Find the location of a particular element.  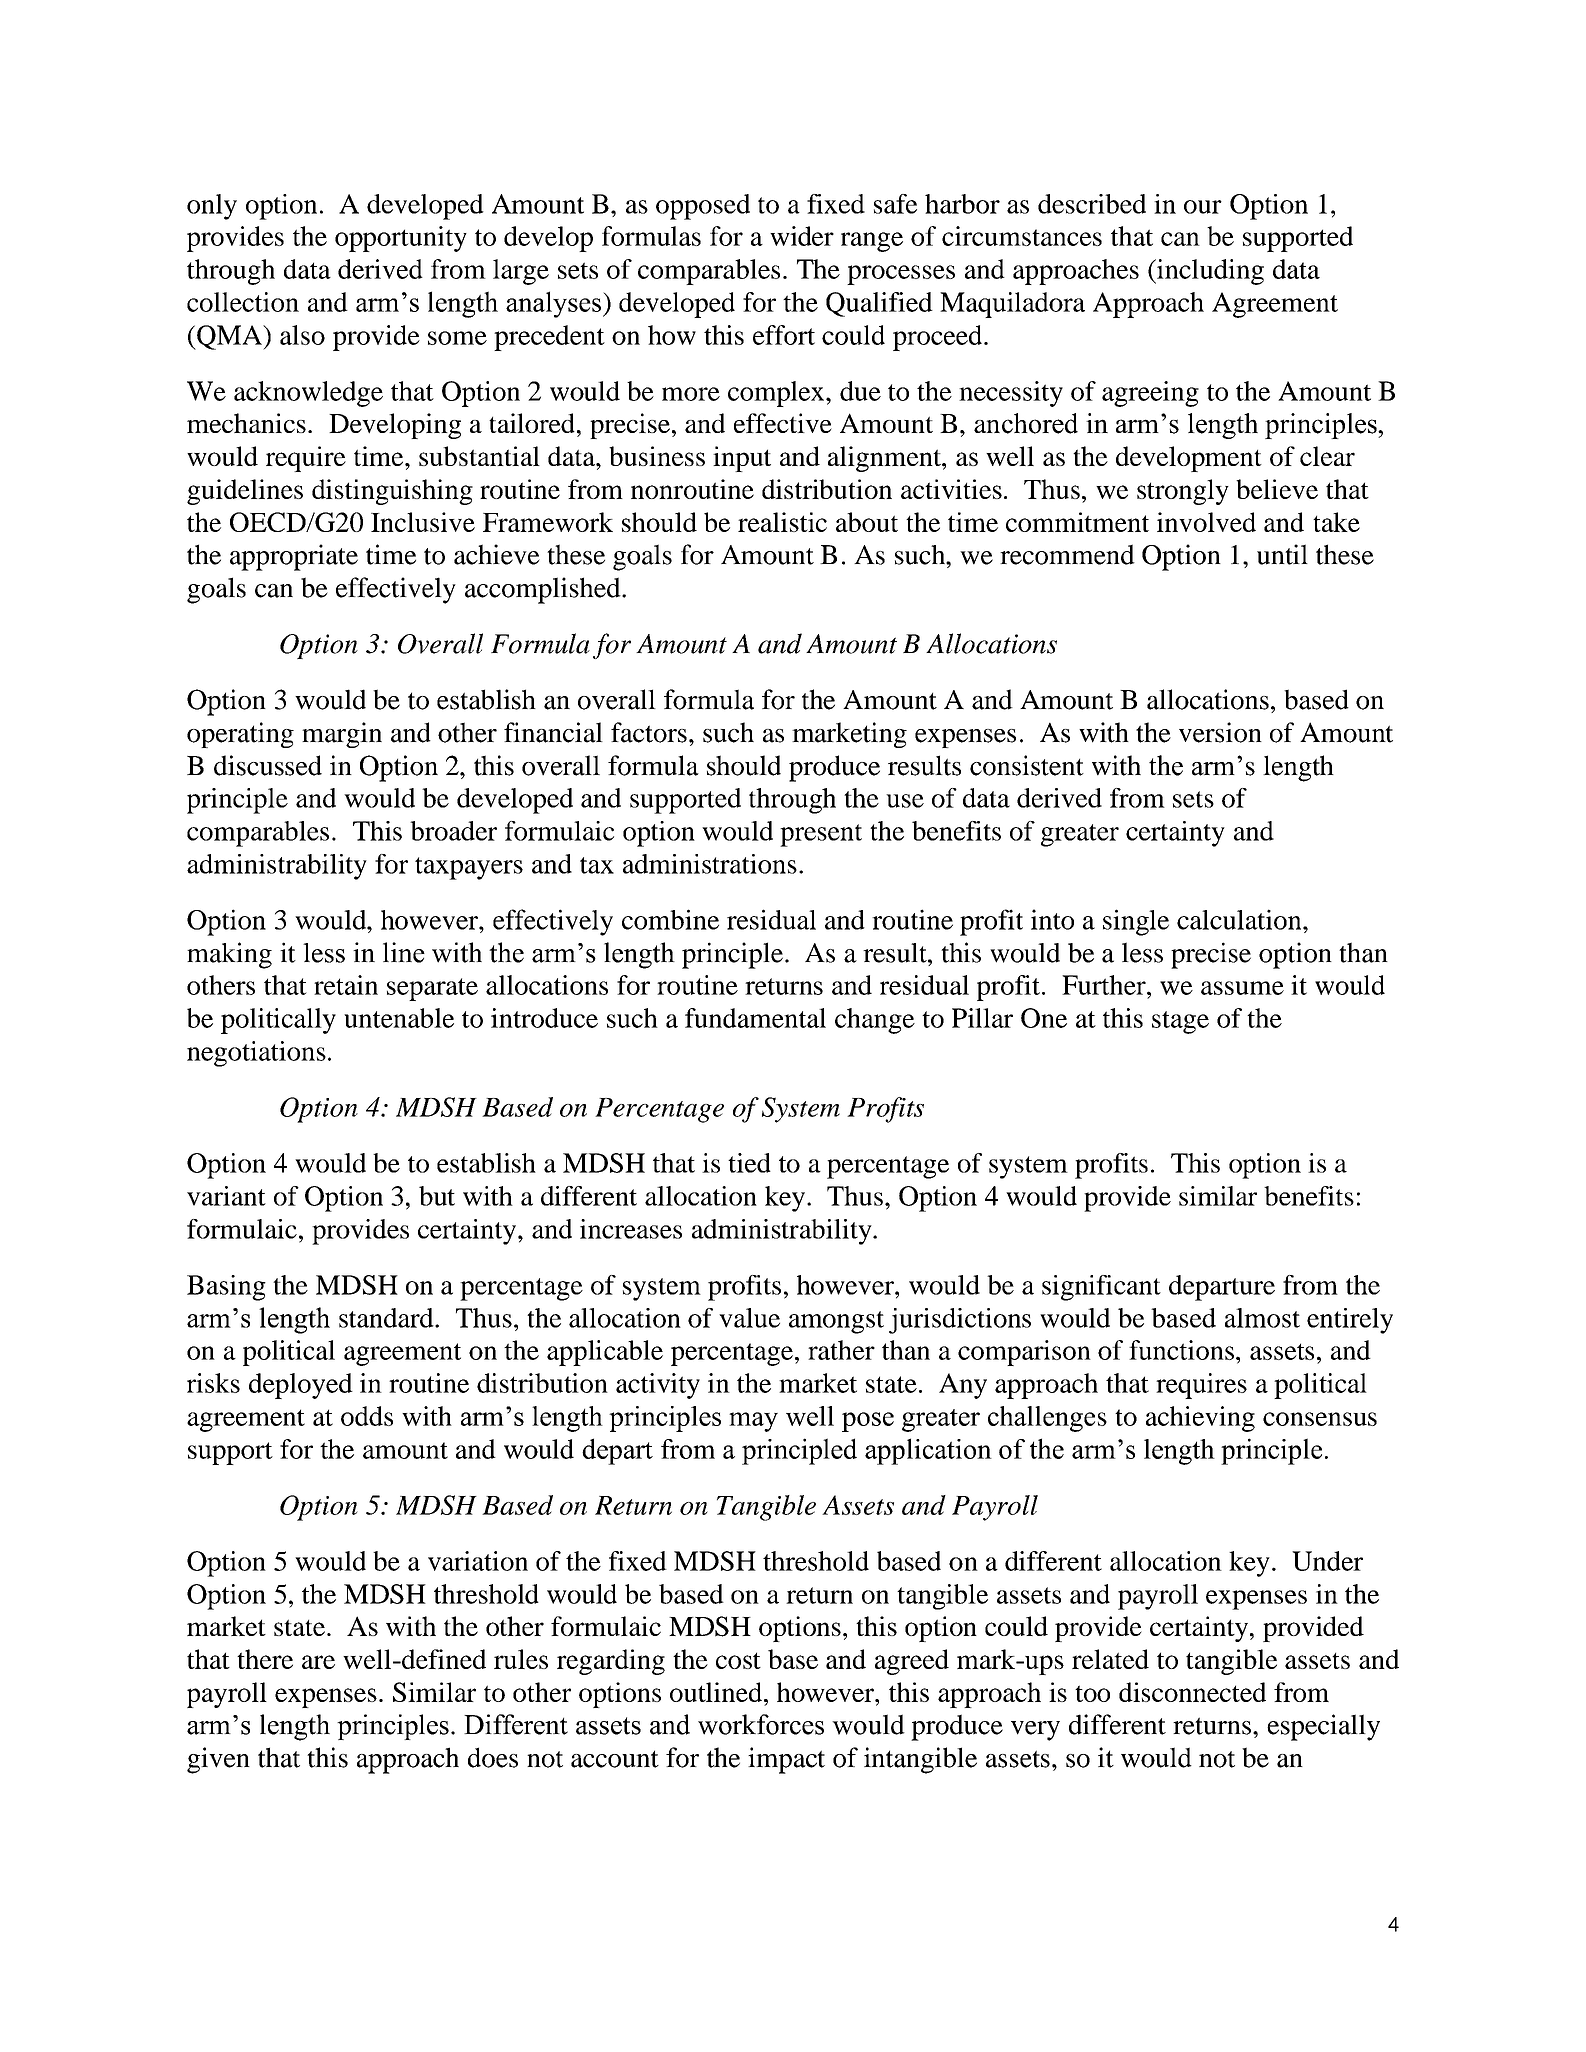

are is located at coordinates (318, 1662).
